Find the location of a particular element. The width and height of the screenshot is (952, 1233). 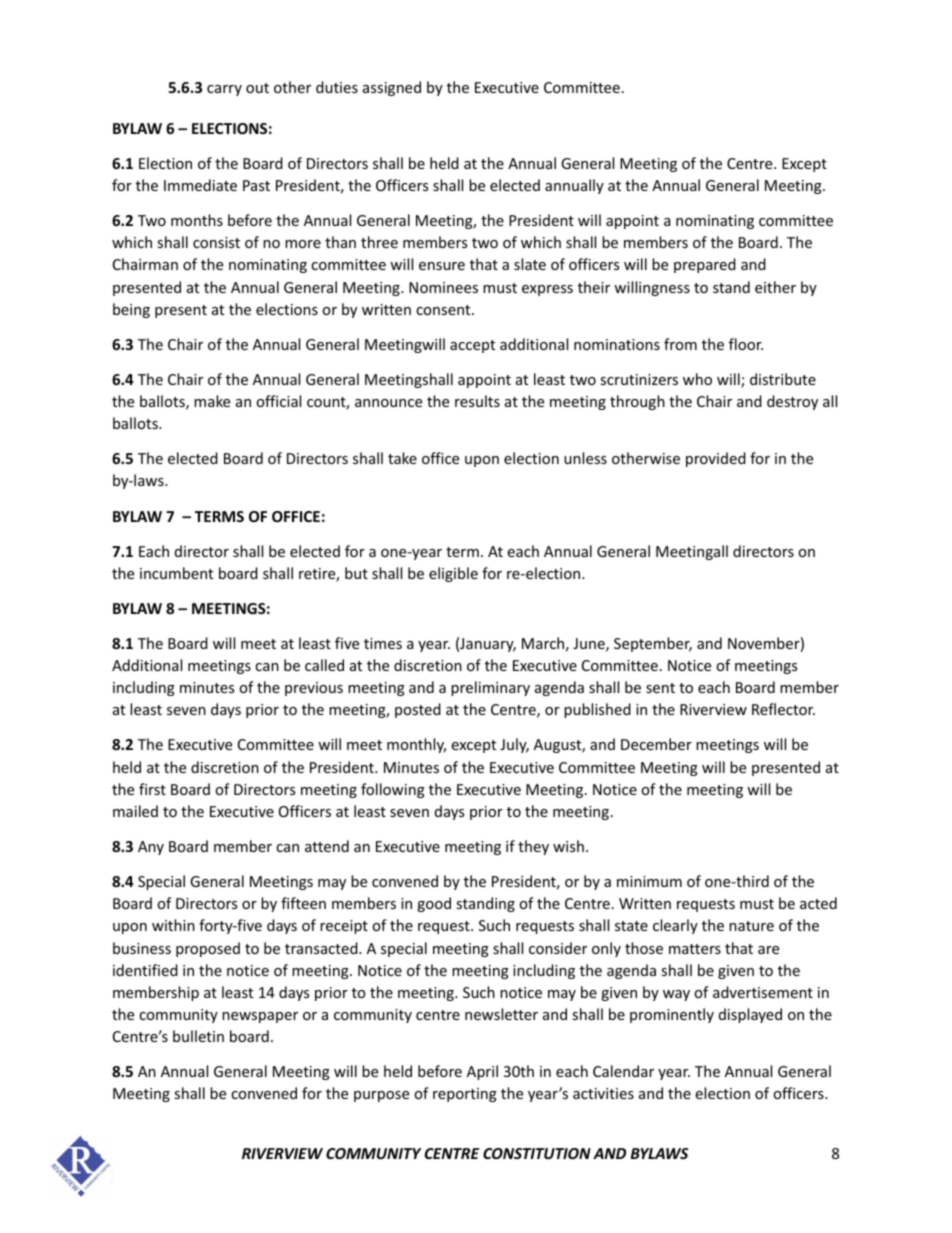

eligible is located at coordinates (453, 574).
